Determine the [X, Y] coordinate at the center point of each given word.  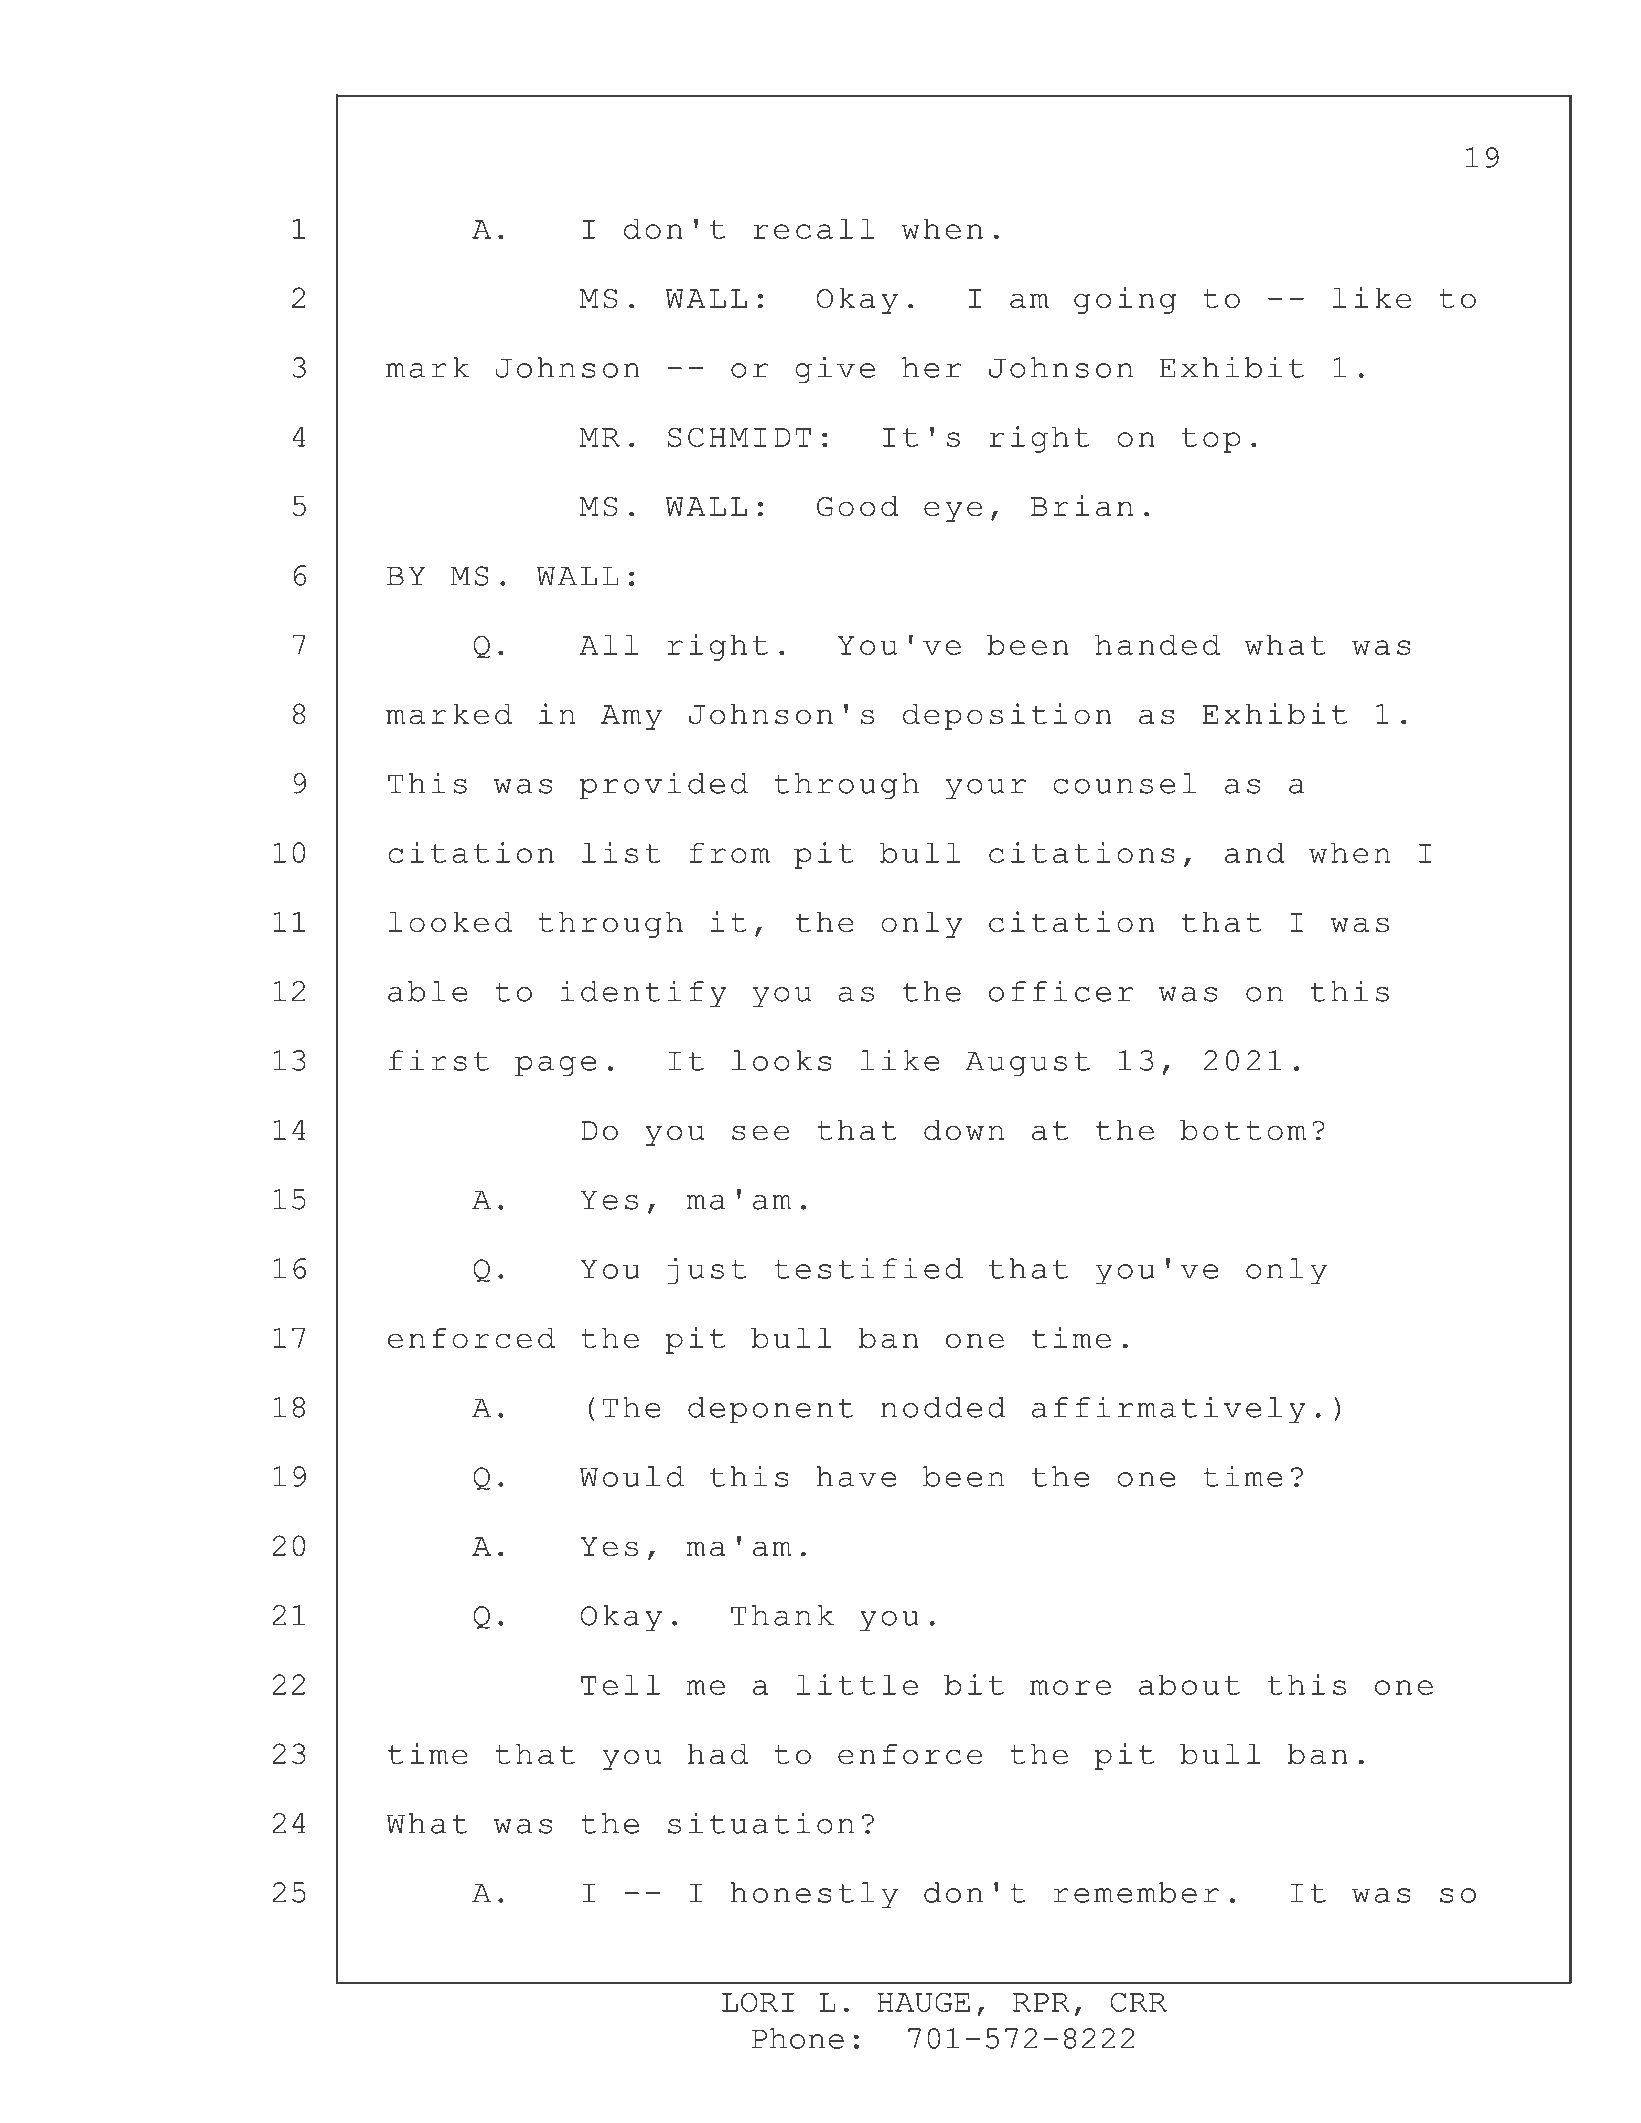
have [856, 1476]
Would [632, 1476]
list [621, 852]
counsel [1124, 783]
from [730, 853]
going [1125, 300]
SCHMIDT [739, 437]
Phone [798, 2038]
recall [814, 228]
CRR [1139, 2002]
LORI [758, 2002]
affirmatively [1169, 1409]
